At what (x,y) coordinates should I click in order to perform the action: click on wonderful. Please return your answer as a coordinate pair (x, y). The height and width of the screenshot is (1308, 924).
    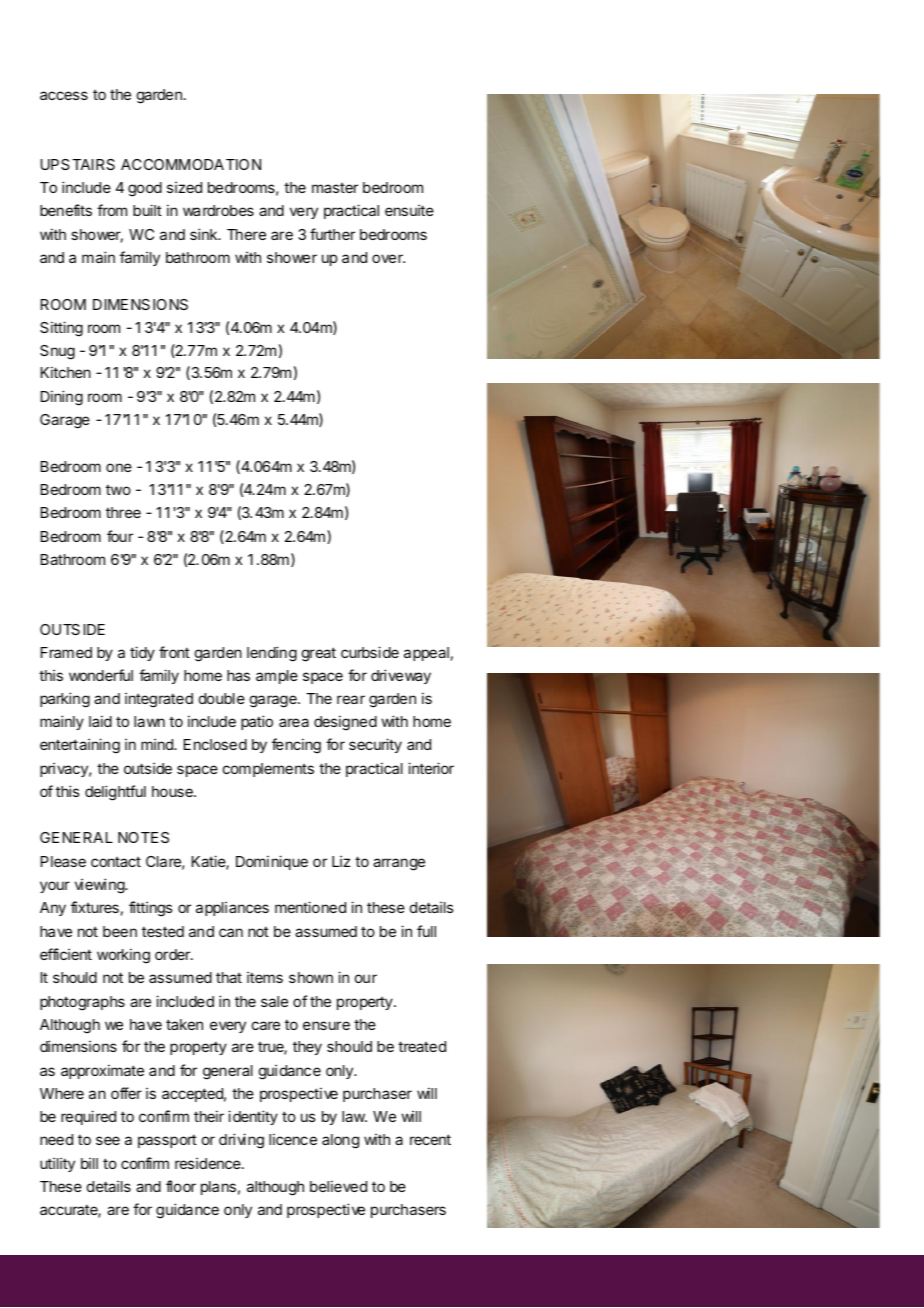
    Looking at the image, I should click on (101, 675).
